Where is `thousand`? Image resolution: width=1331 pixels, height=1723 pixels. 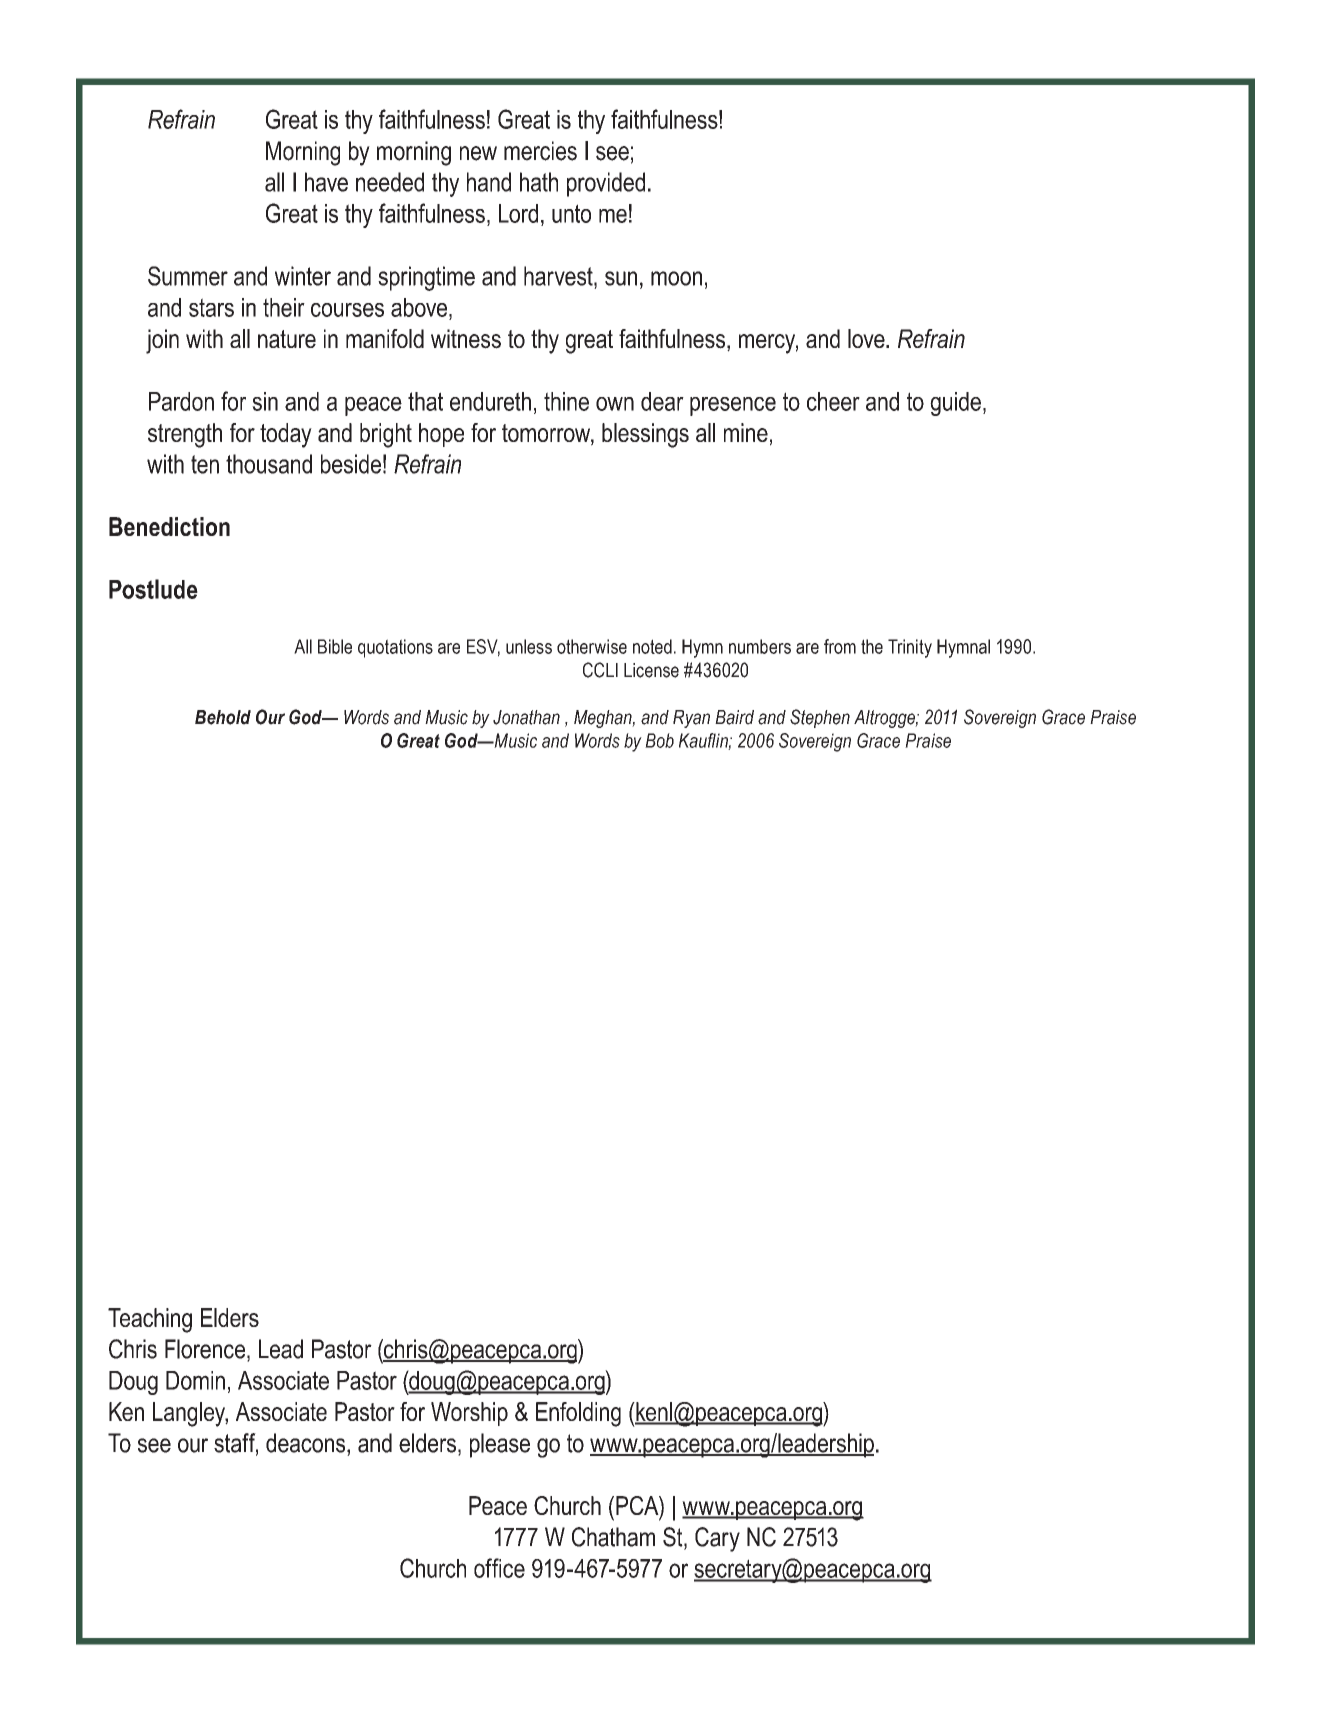
thousand is located at coordinates (269, 464).
